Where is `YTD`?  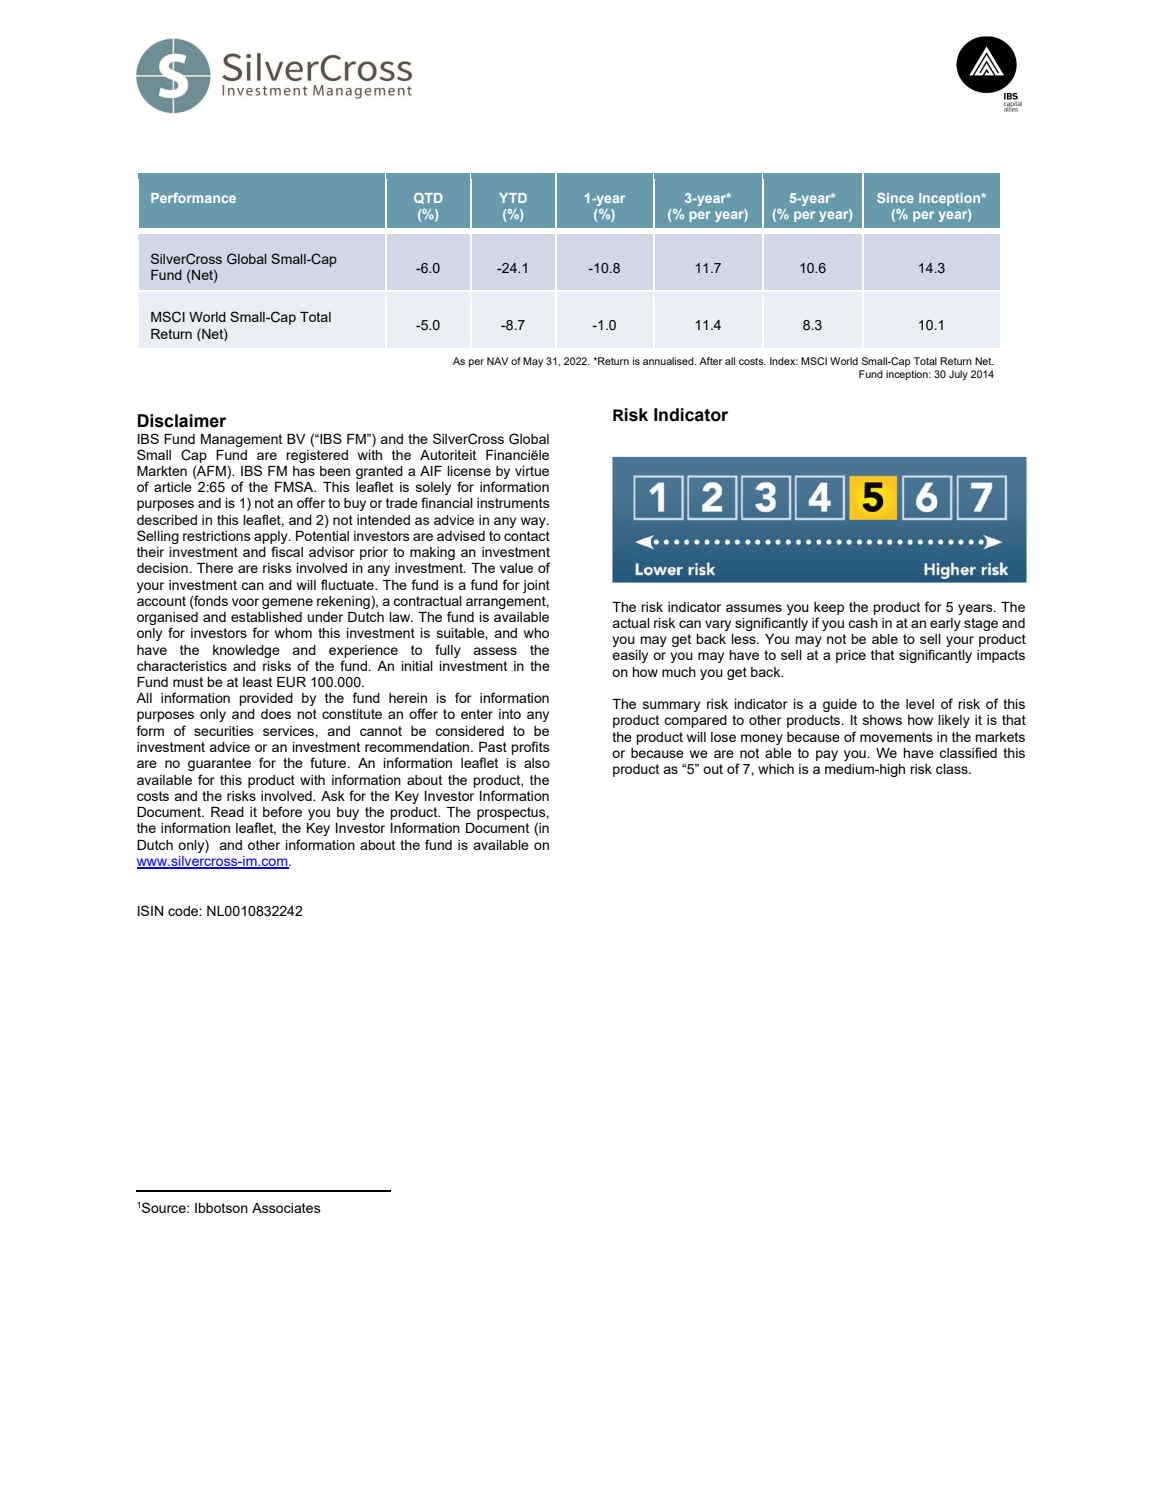 YTD is located at coordinates (513, 198).
